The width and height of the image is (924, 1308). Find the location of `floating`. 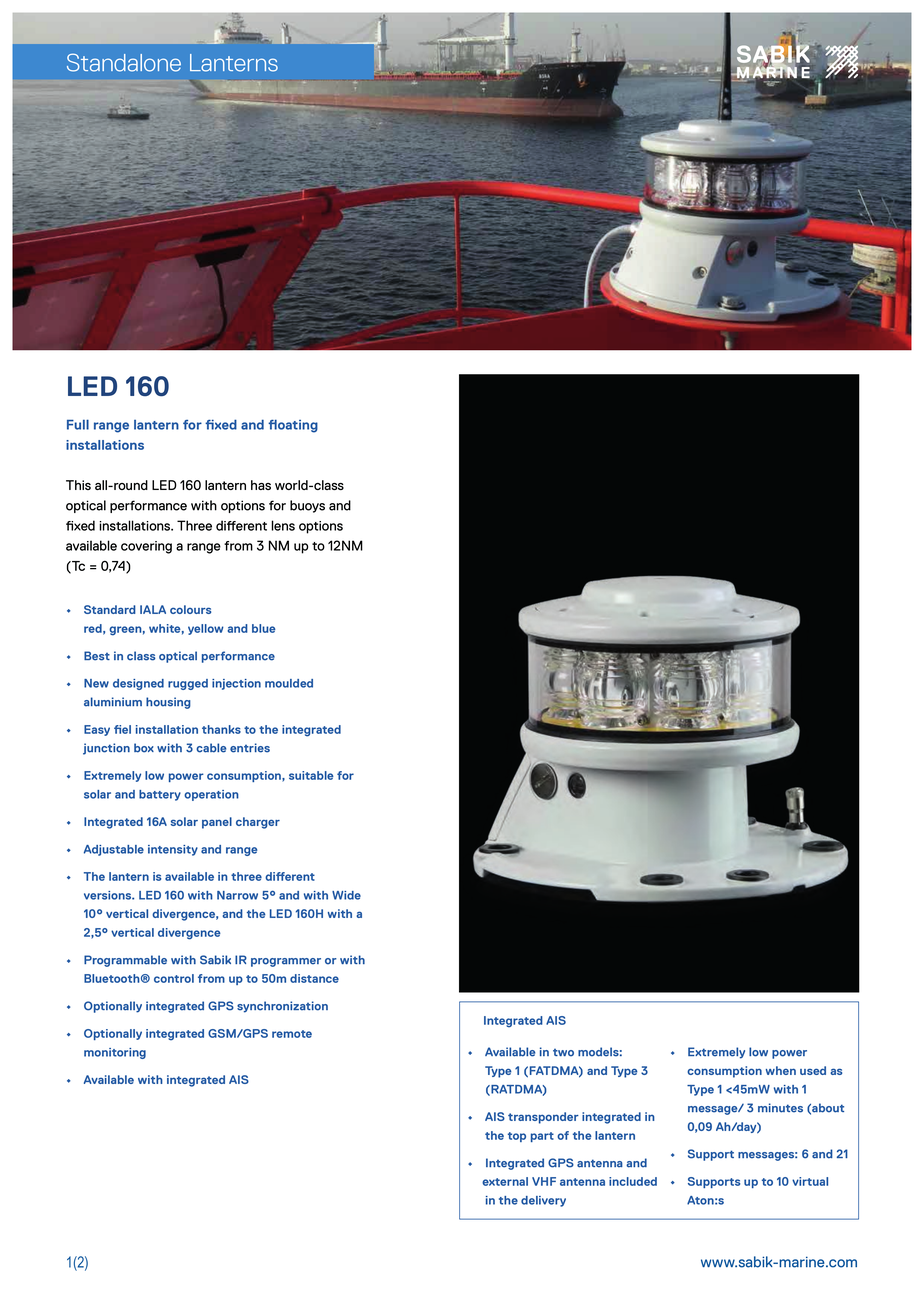

floating is located at coordinates (293, 426).
